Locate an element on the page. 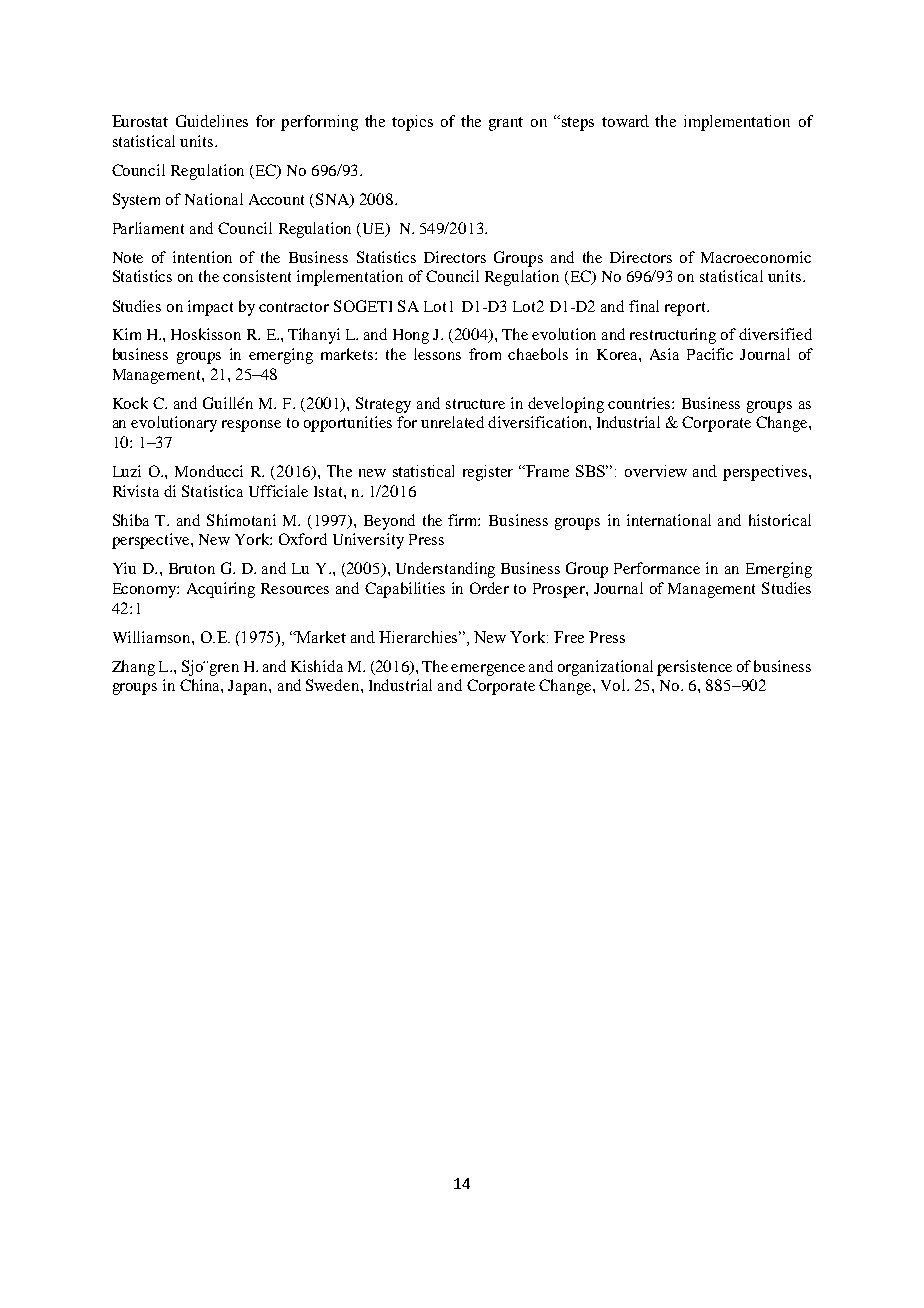 This page has height=1308, width=924. intention is located at coordinates (202, 257).
